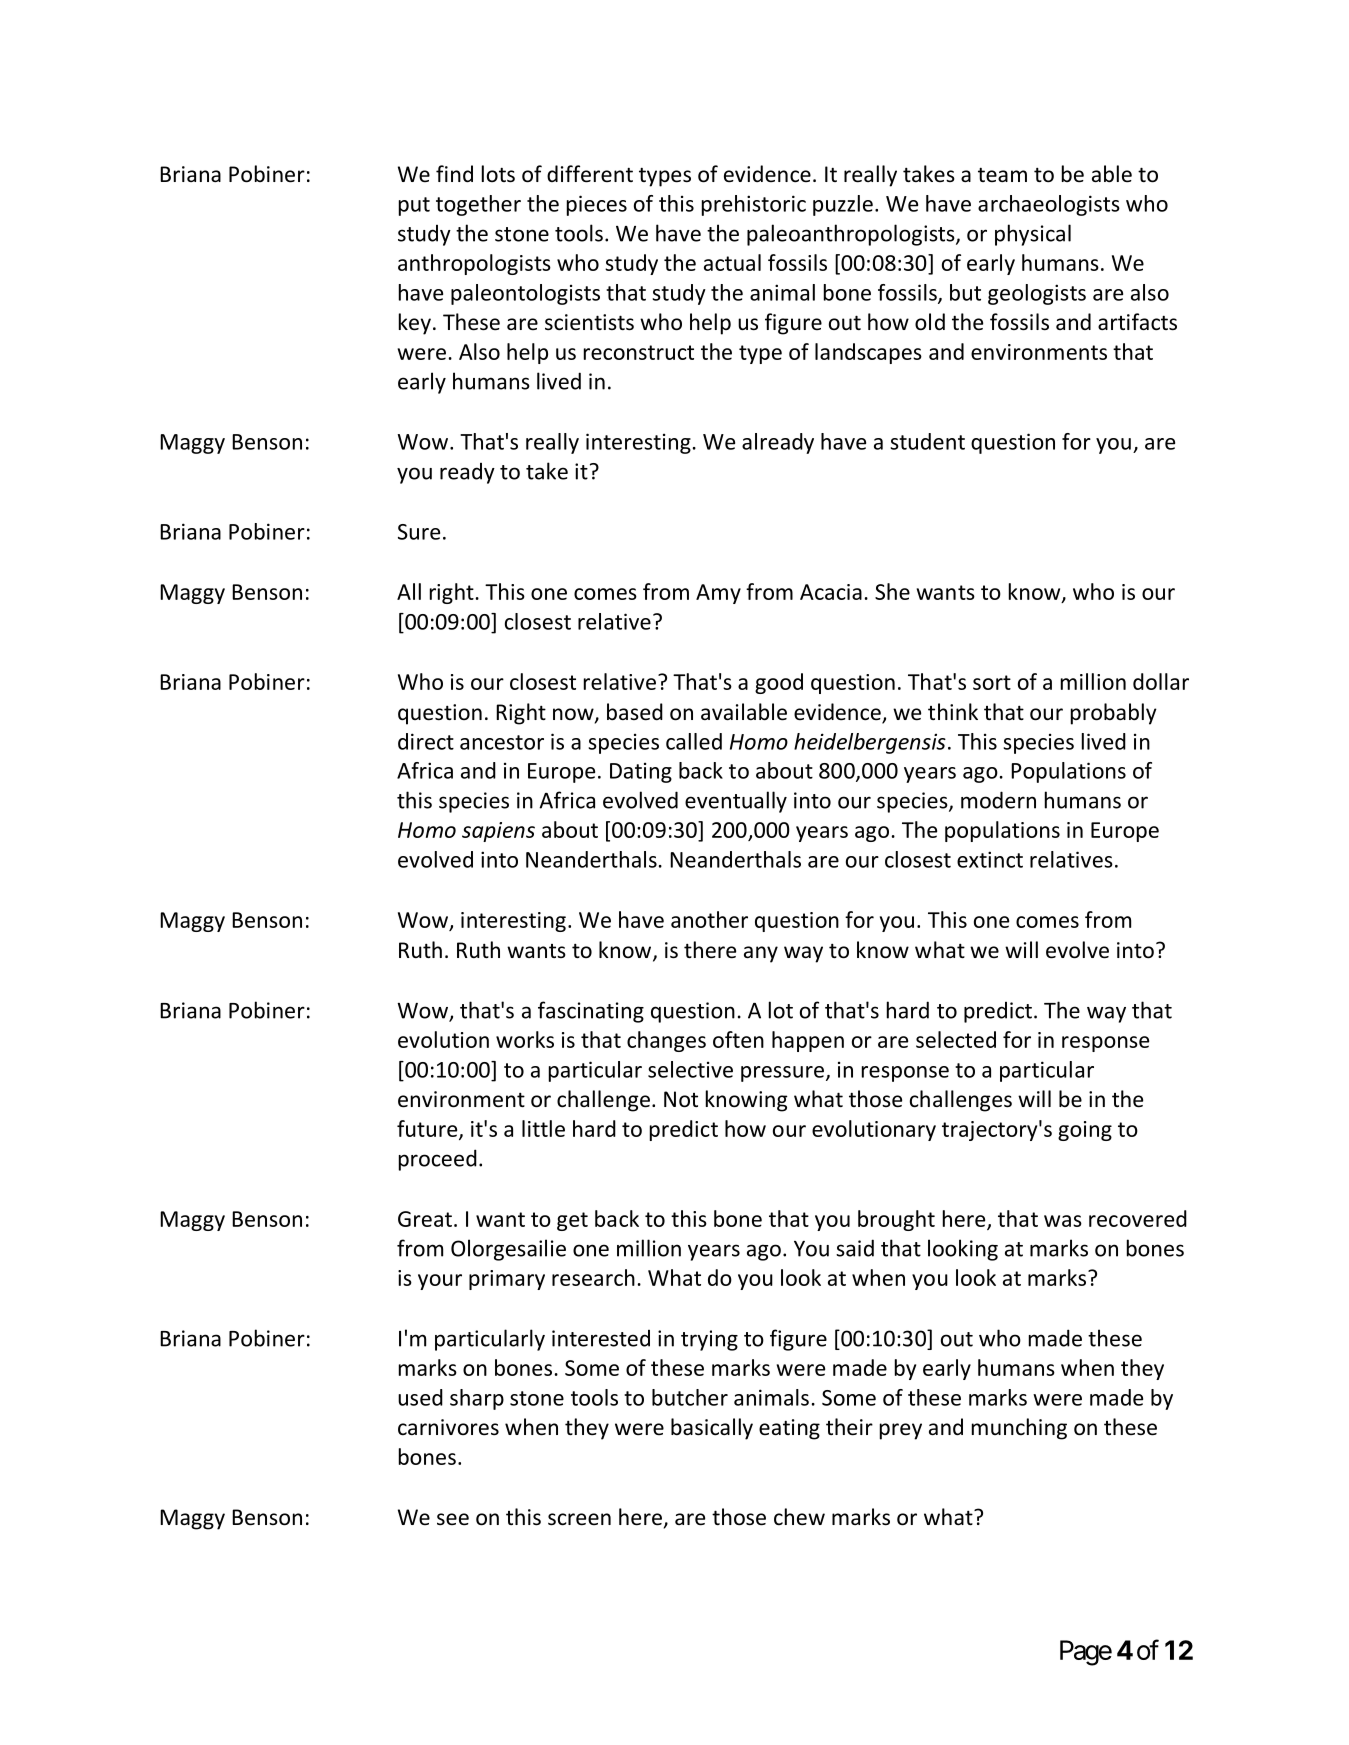 The height and width of the screenshot is (1745, 1349). I want to click on see, so click(453, 1519).
